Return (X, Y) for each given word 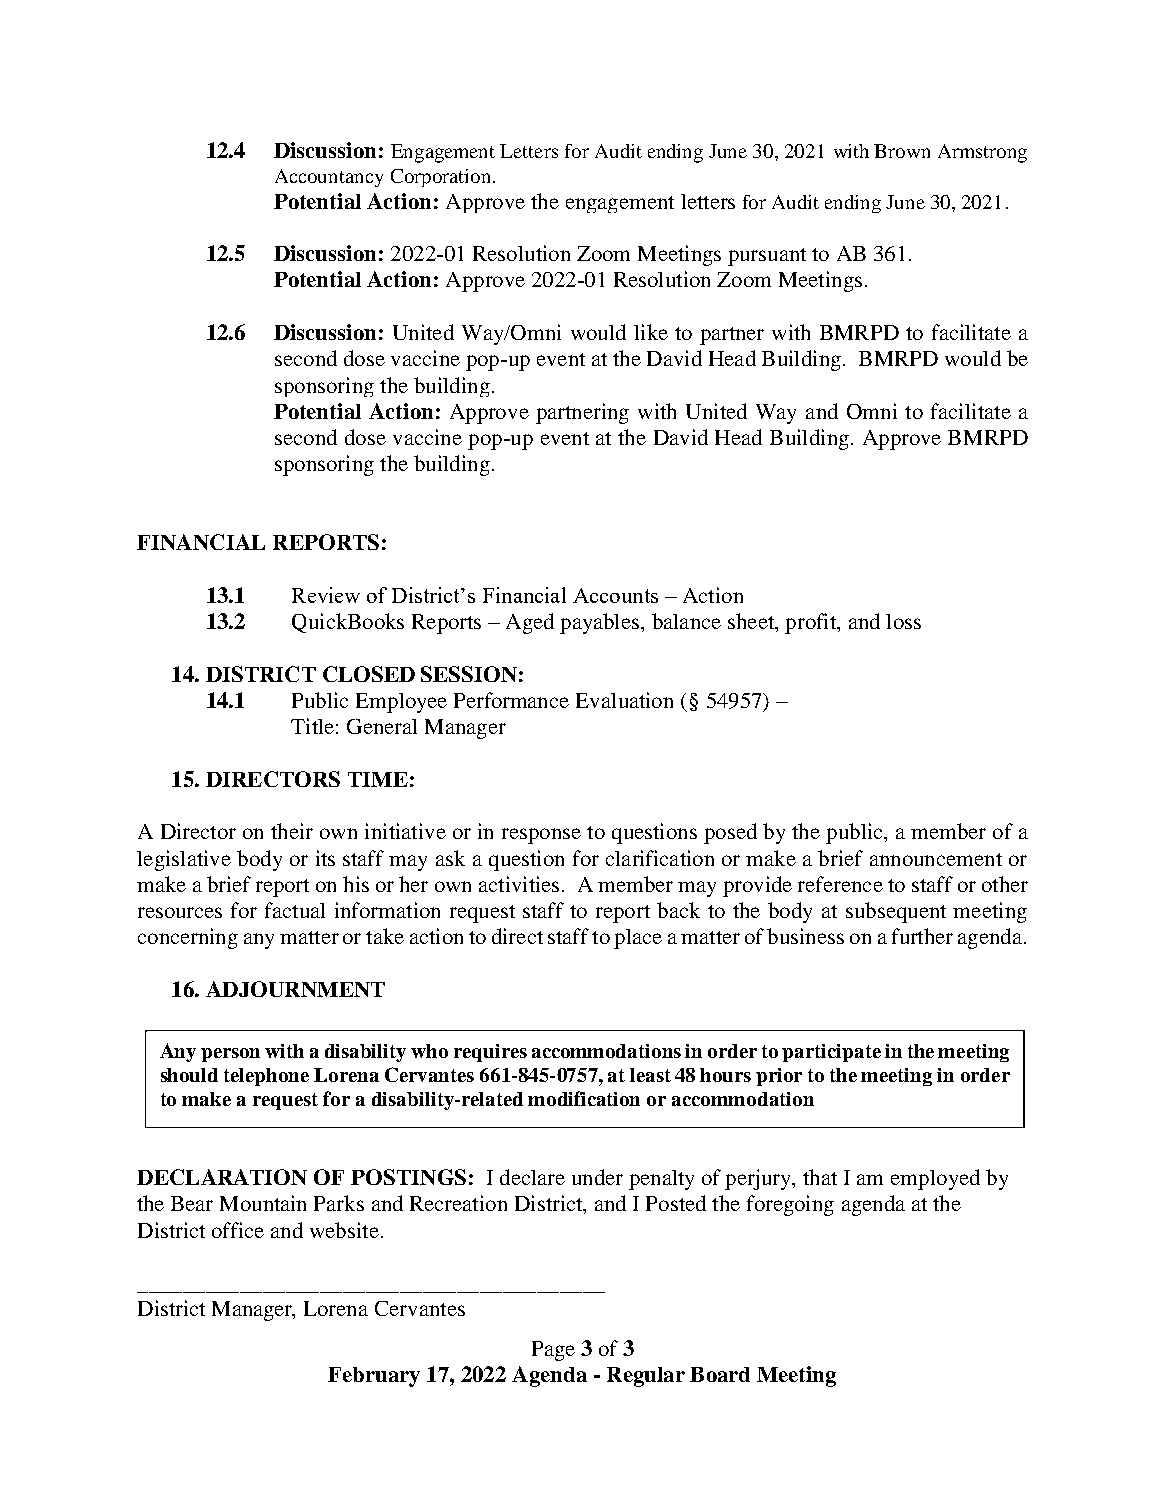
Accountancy (329, 178)
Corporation (440, 178)
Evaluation (624, 700)
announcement (936, 859)
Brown (902, 151)
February (374, 1377)
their (292, 831)
